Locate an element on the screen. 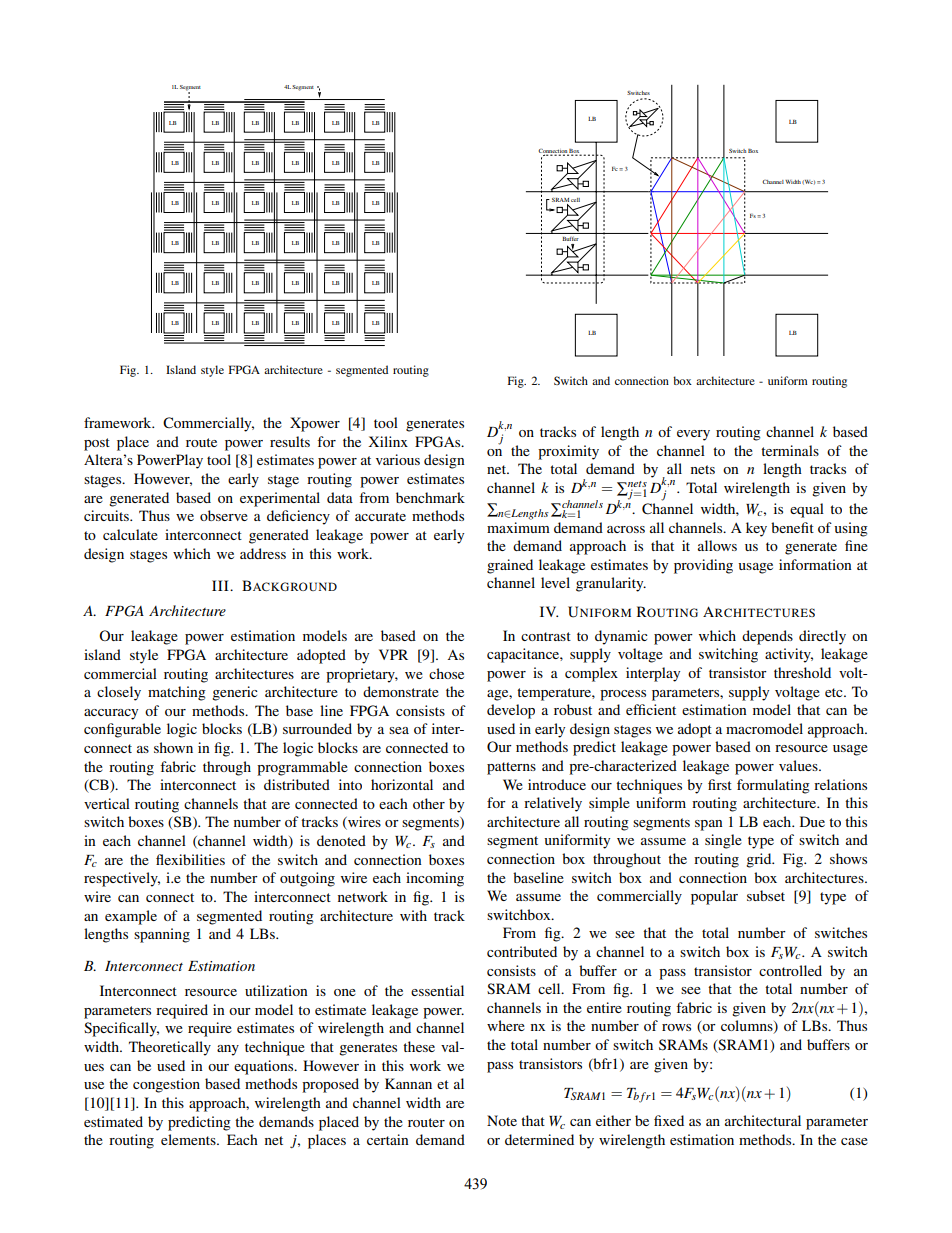  various is located at coordinates (398, 459).
